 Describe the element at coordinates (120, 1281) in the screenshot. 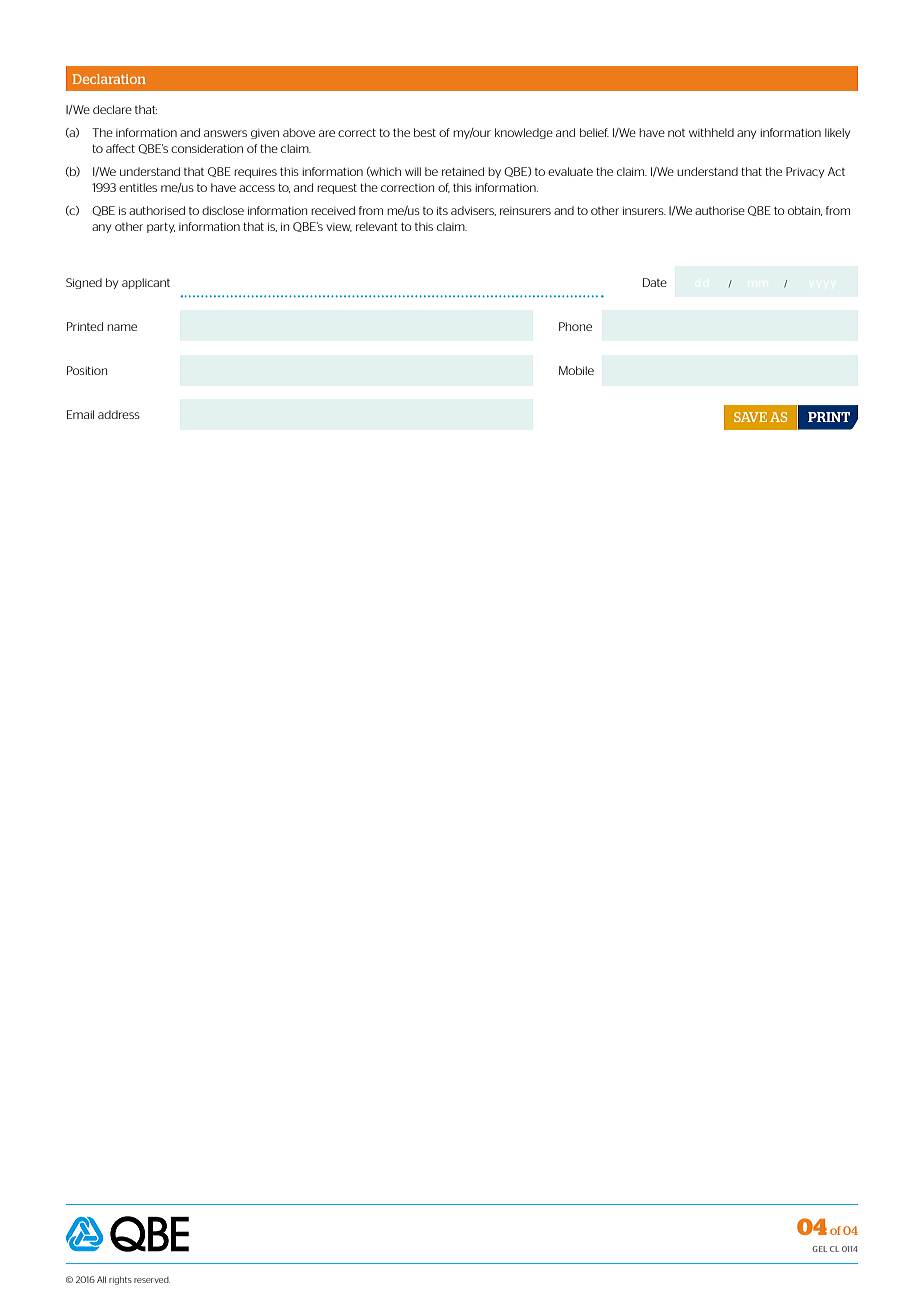

I see `rights` at that location.
